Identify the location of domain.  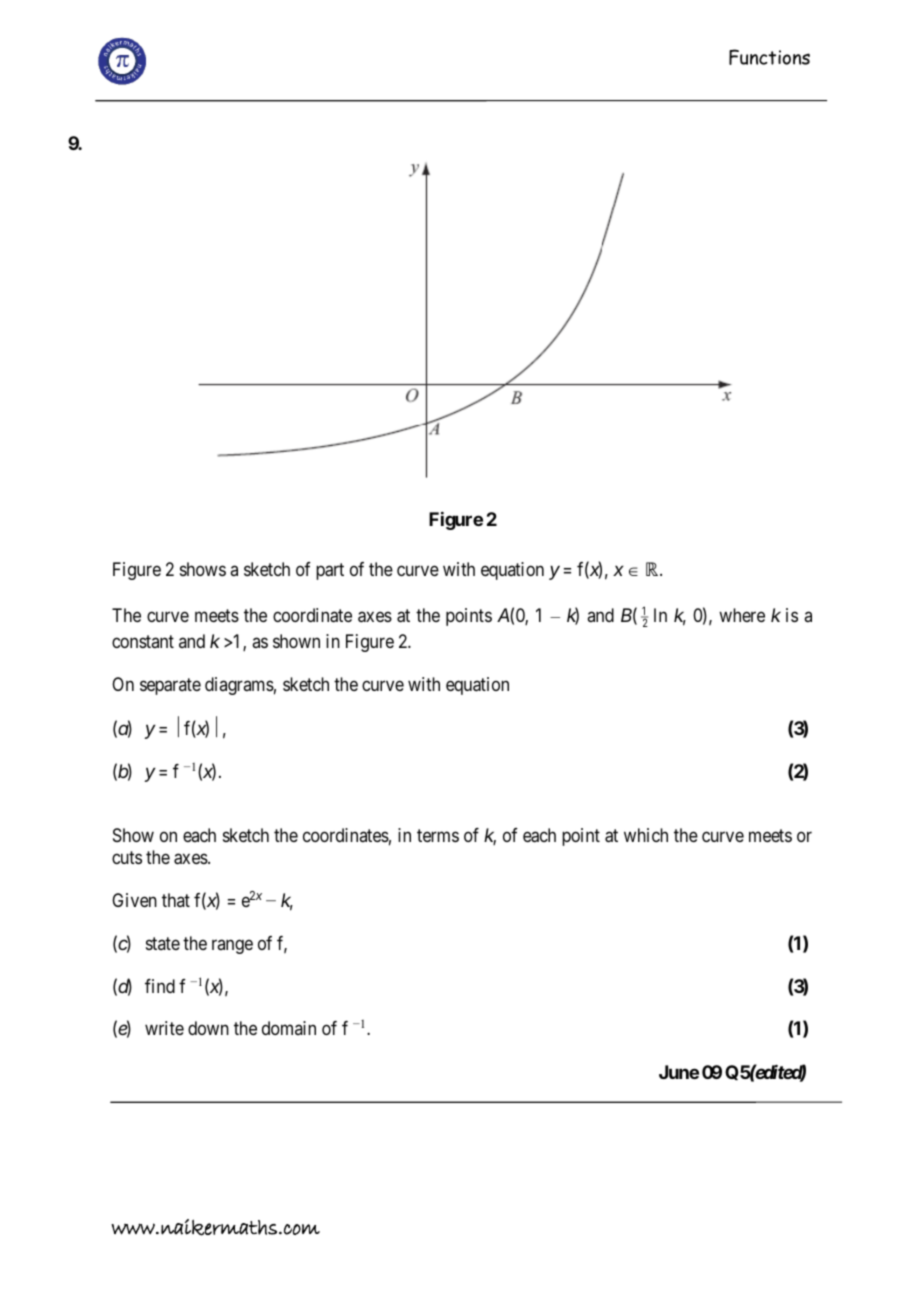
(289, 1028).
